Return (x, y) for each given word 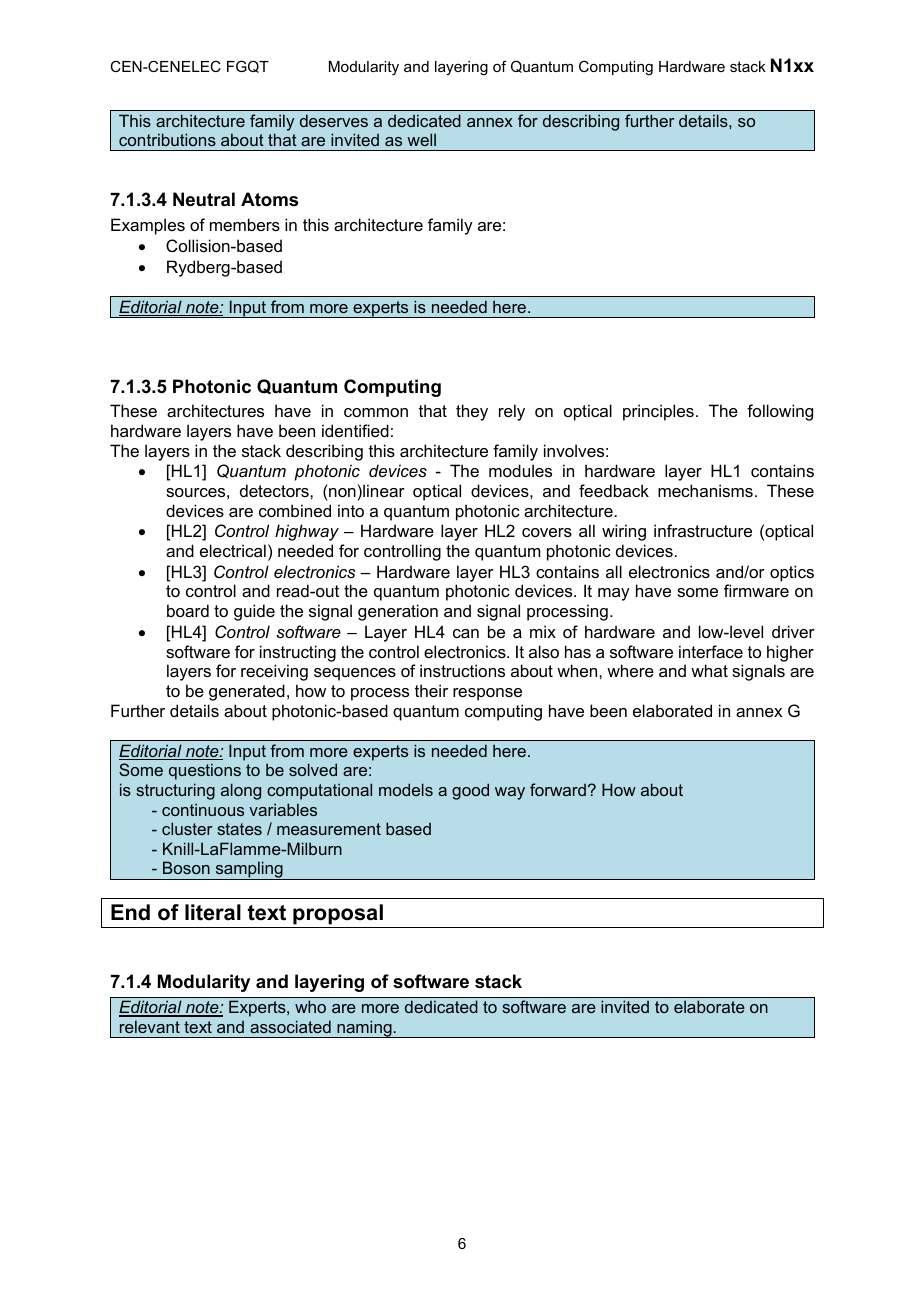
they (472, 412)
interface (711, 651)
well (421, 139)
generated (247, 692)
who (310, 1006)
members (245, 224)
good (470, 791)
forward (558, 789)
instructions (462, 670)
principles (658, 412)
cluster (187, 828)
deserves (334, 120)
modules (520, 470)
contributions (167, 139)
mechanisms (705, 490)
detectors (275, 490)
